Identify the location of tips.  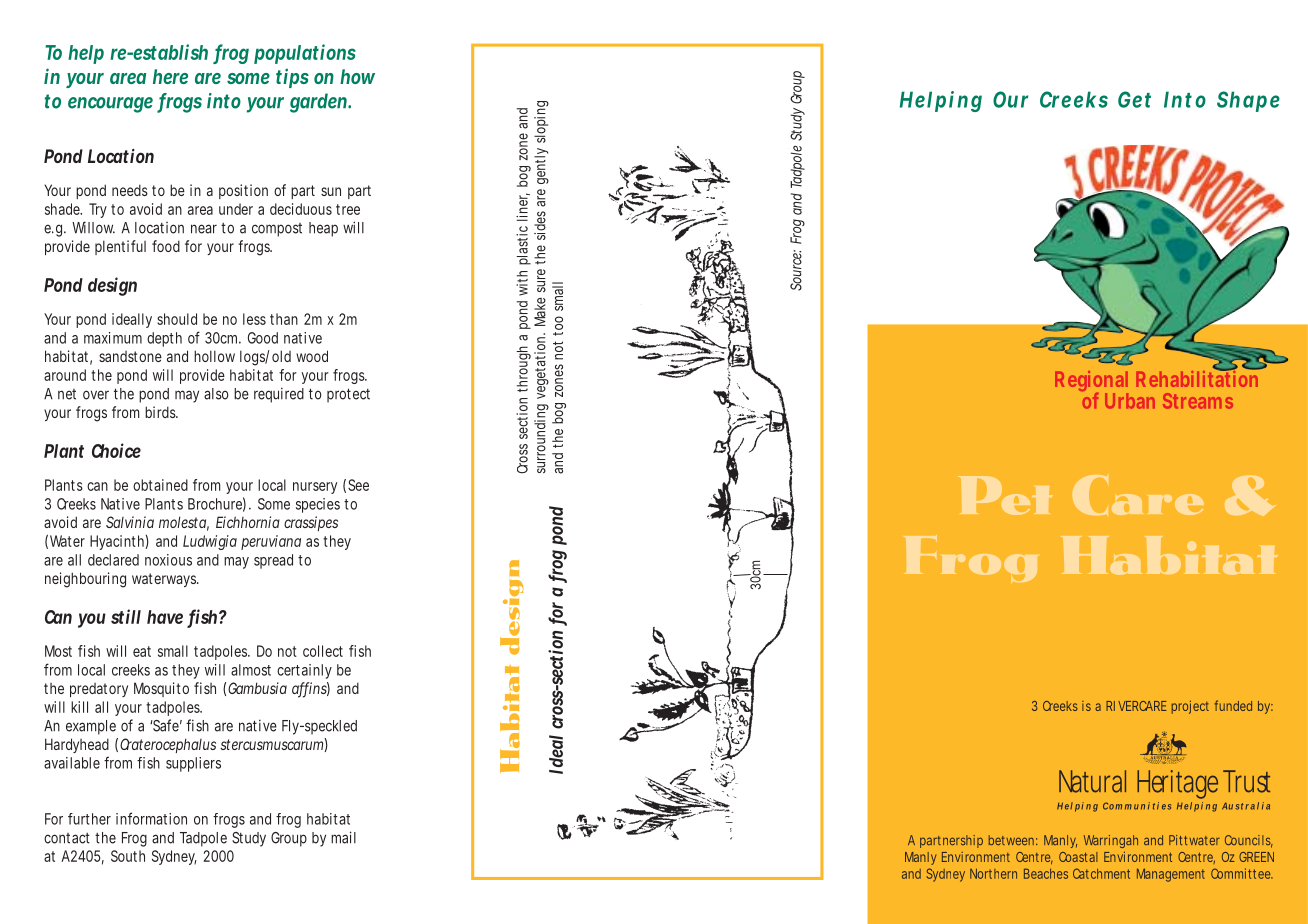
(292, 78).
